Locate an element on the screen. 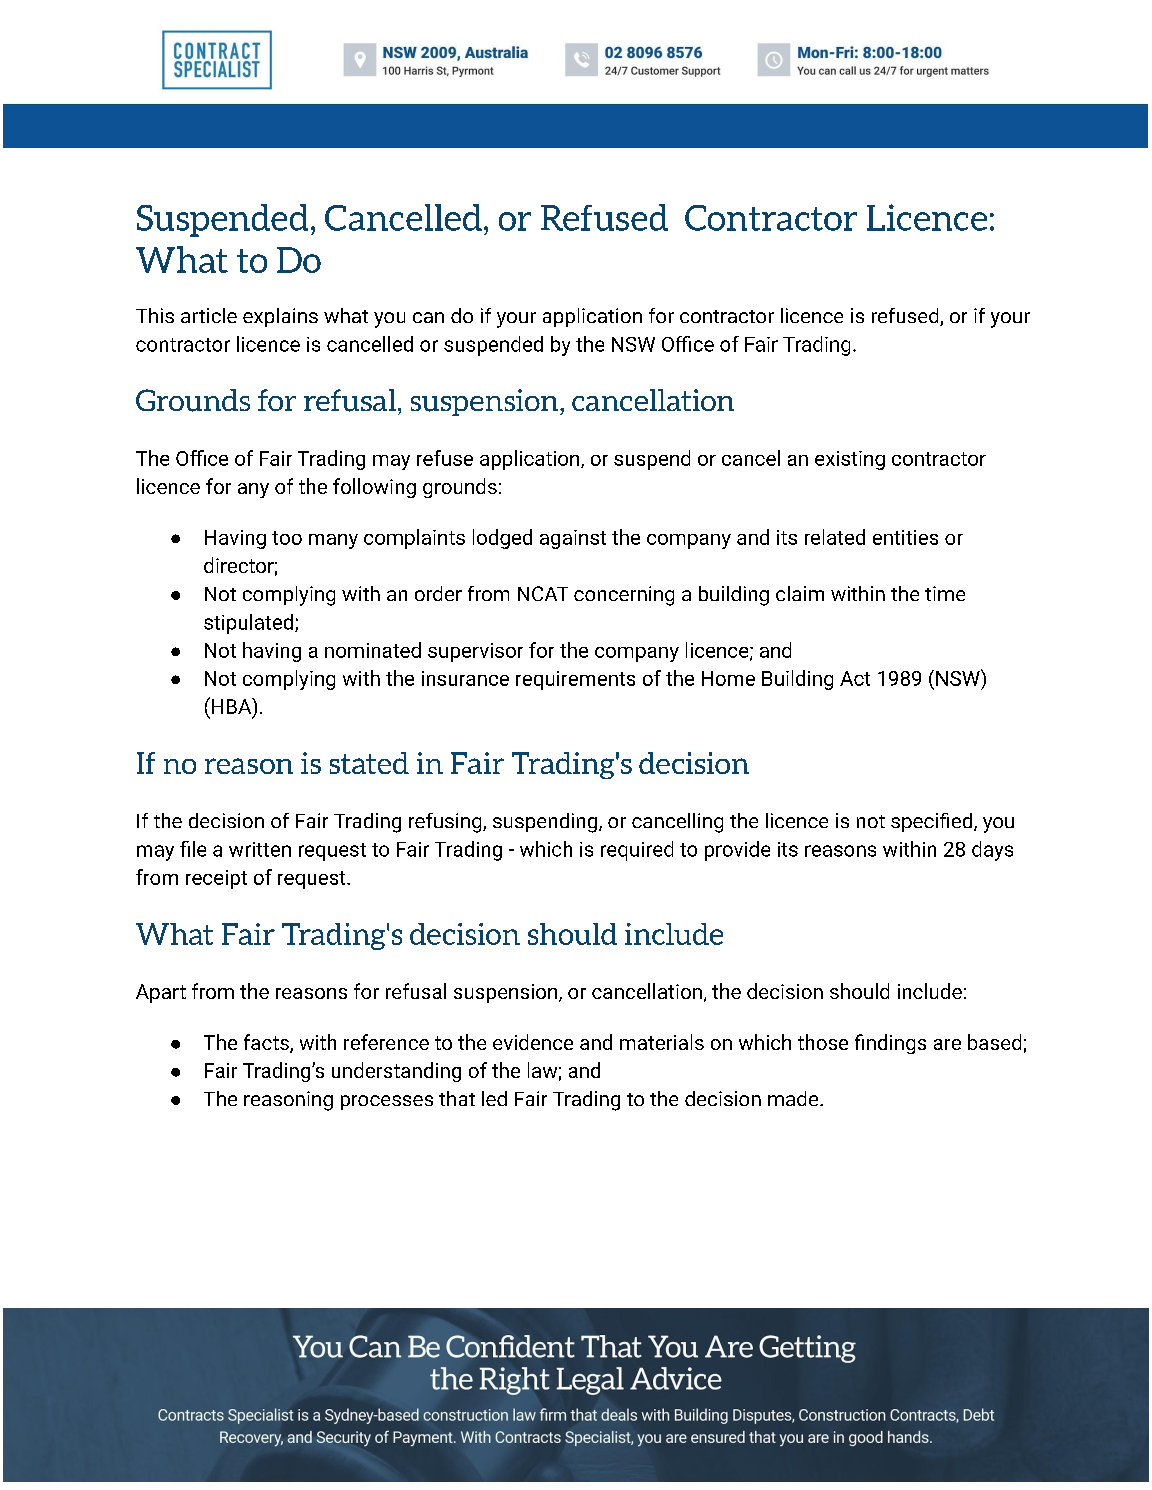 This screenshot has height=1490, width=1152. explains is located at coordinates (280, 317).
